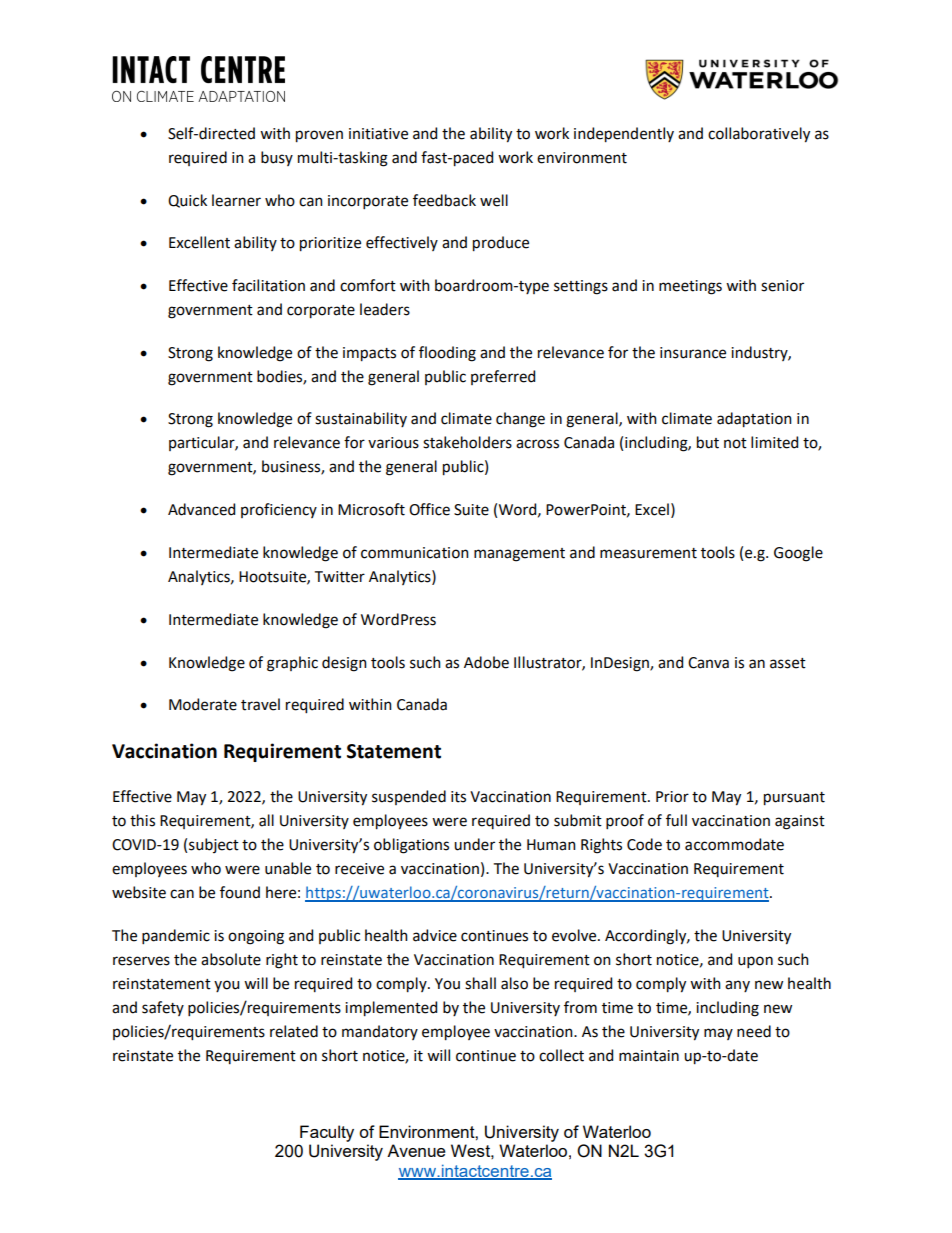 Image resolution: width=952 pixels, height=1233 pixels. Describe the element at coordinates (416, 1150) in the screenshot. I see `Avenue` at that location.
